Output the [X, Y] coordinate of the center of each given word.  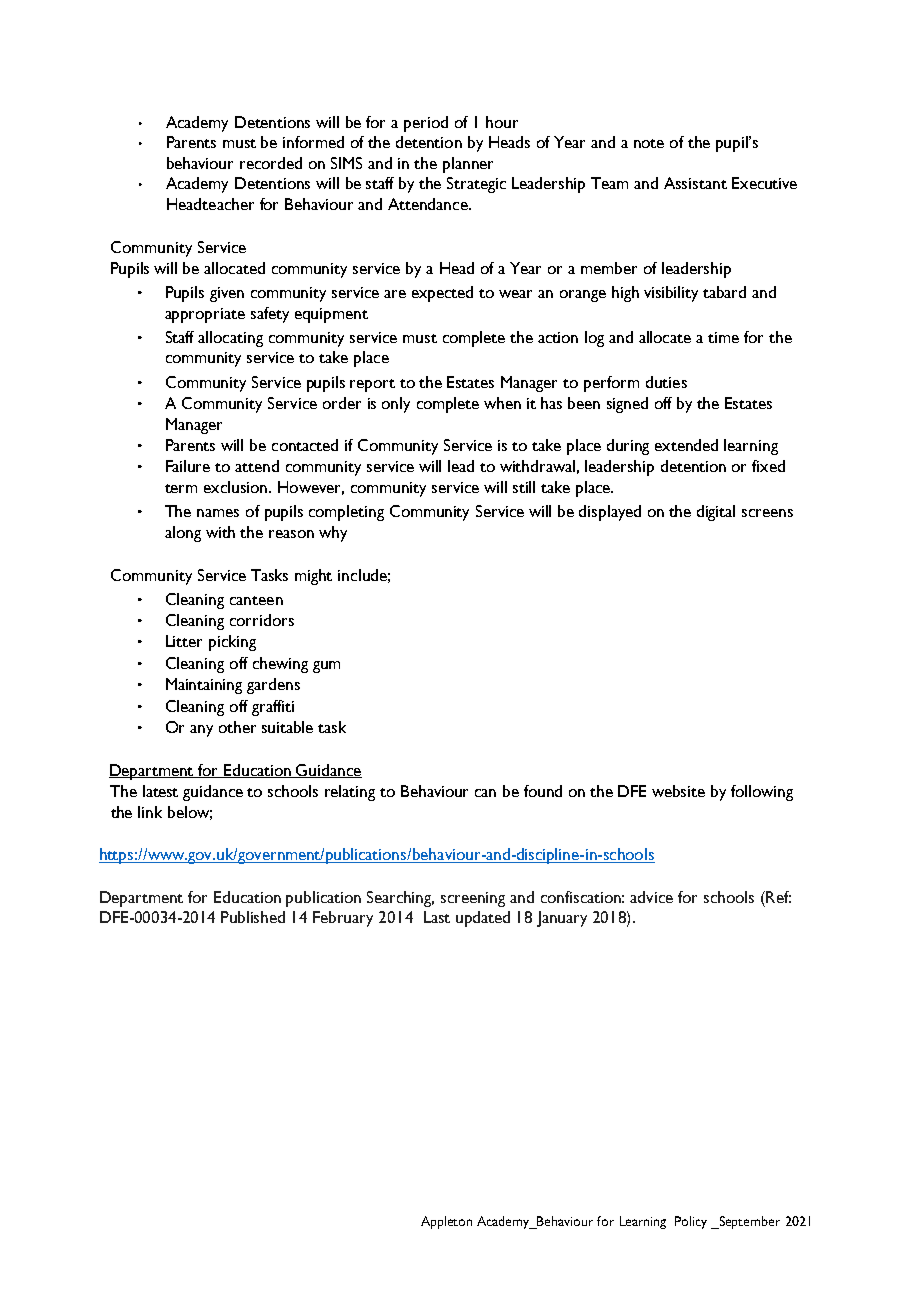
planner [468, 165]
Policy [691, 1222]
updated [483, 919]
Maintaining [204, 686]
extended [686, 445]
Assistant [695, 183]
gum [326, 667]
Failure [188, 466]
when [502, 403]
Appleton [446, 1222]
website [678, 791]
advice [651, 897]
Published [253, 917]
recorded [271, 163]
